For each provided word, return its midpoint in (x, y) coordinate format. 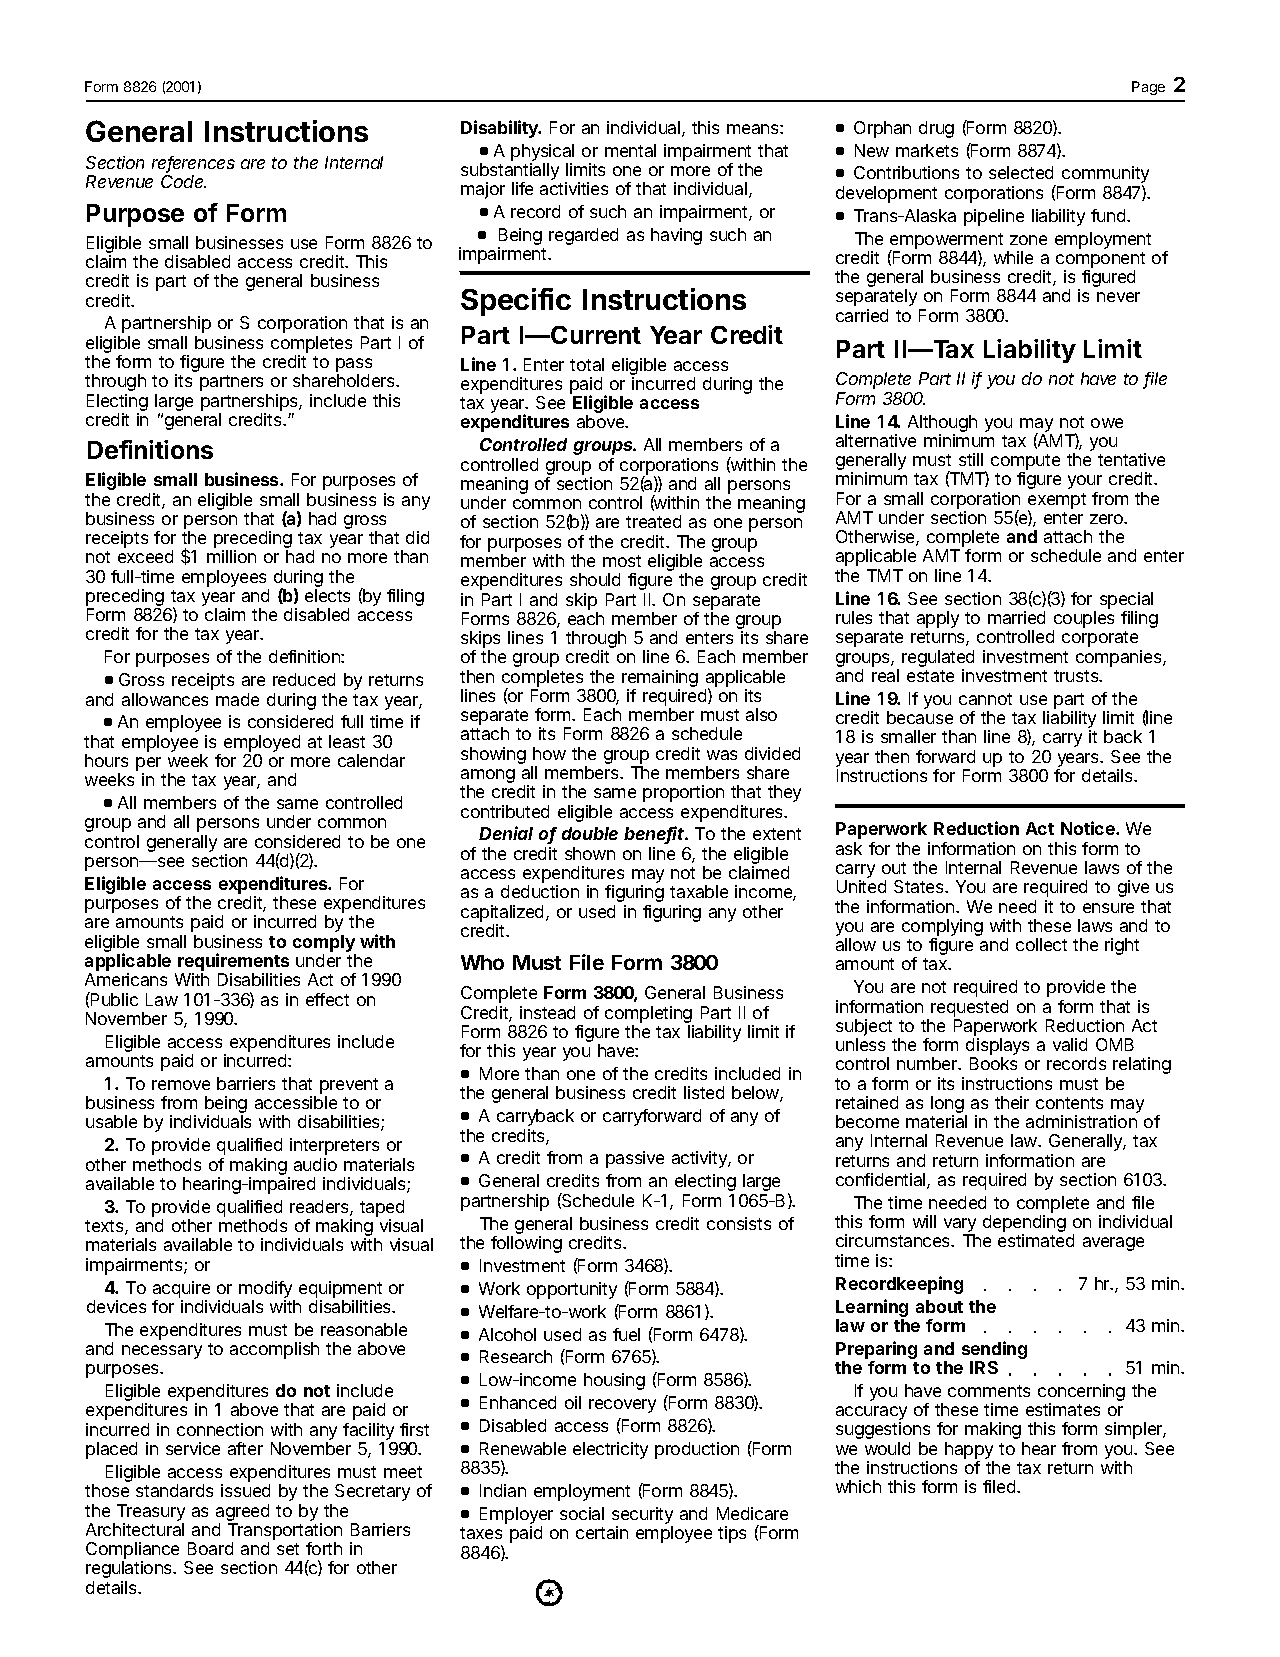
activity (699, 1159)
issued (245, 1490)
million (231, 556)
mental (630, 150)
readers (319, 1206)
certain (602, 1532)
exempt (1057, 502)
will (924, 1221)
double (590, 833)
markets (927, 150)
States (918, 886)
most (622, 561)
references (193, 164)
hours (106, 760)
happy (969, 1452)
